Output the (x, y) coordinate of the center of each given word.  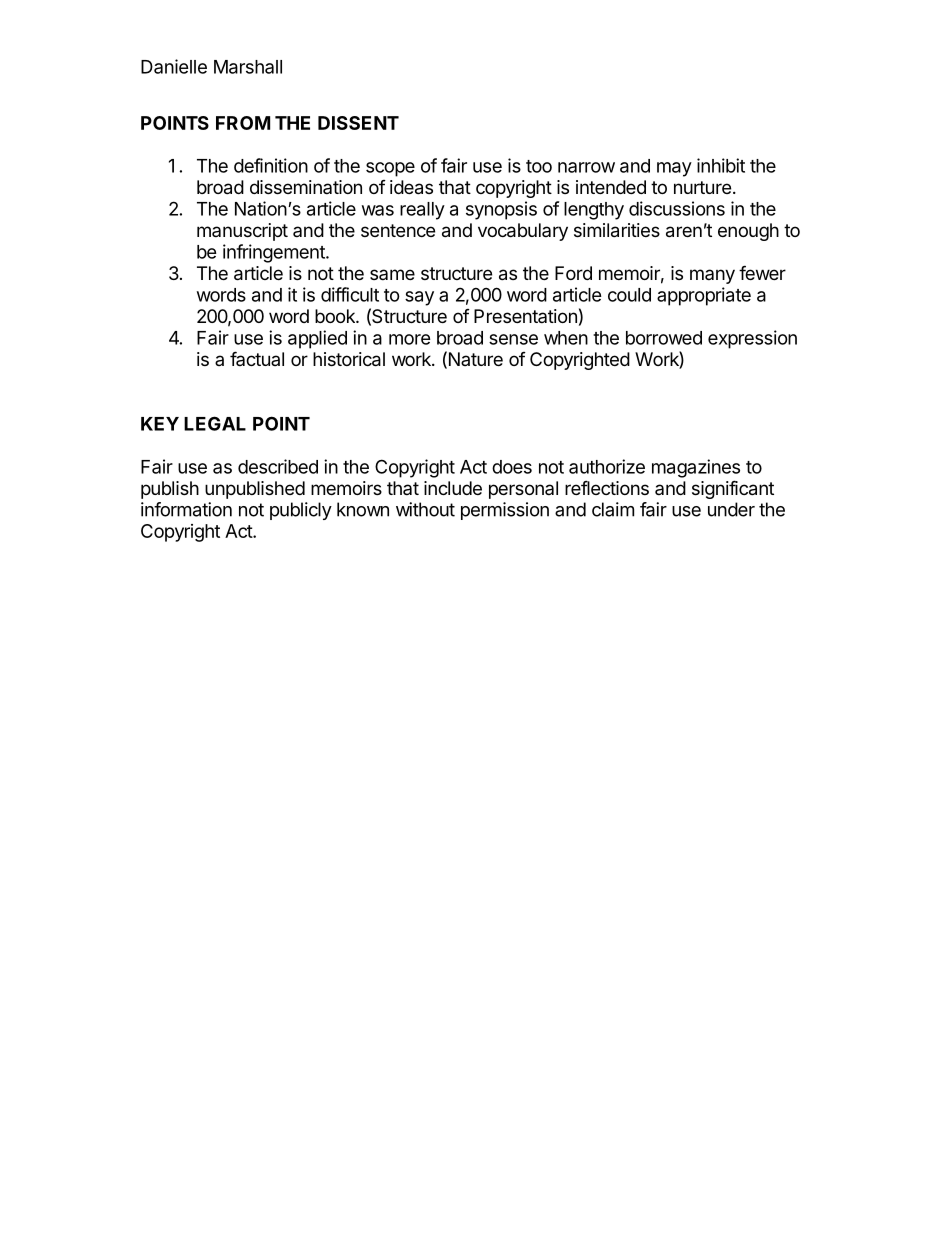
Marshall (248, 67)
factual (257, 358)
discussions (677, 208)
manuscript (242, 232)
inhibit (721, 165)
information (186, 509)
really (422, 211)
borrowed (664, 338)
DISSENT (358, 123)
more (410, 339)
